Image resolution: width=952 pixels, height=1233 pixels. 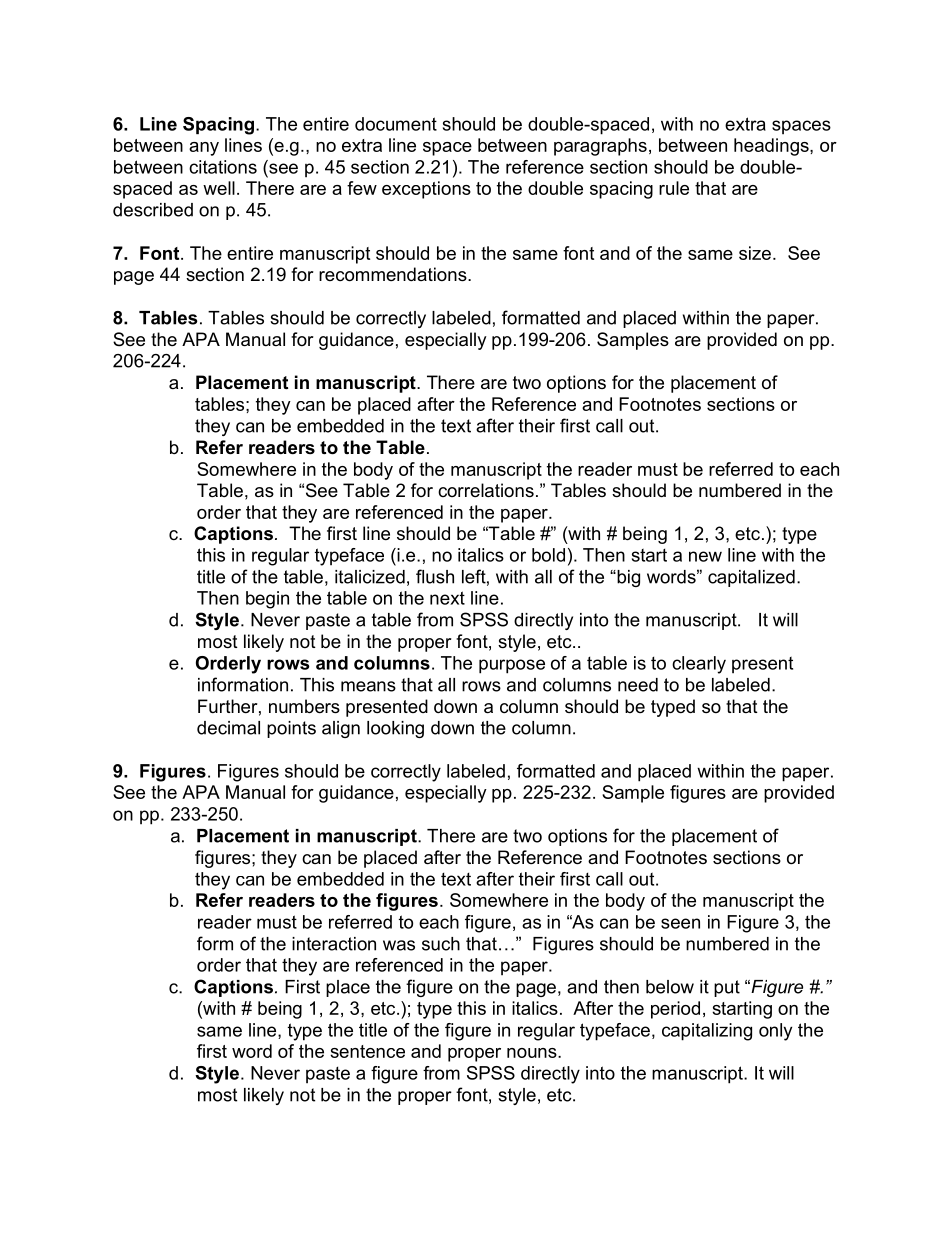 What do you see at coordinates (395, 729) in the screenshot?
I see `looking` at bounding box center [395, 729].
